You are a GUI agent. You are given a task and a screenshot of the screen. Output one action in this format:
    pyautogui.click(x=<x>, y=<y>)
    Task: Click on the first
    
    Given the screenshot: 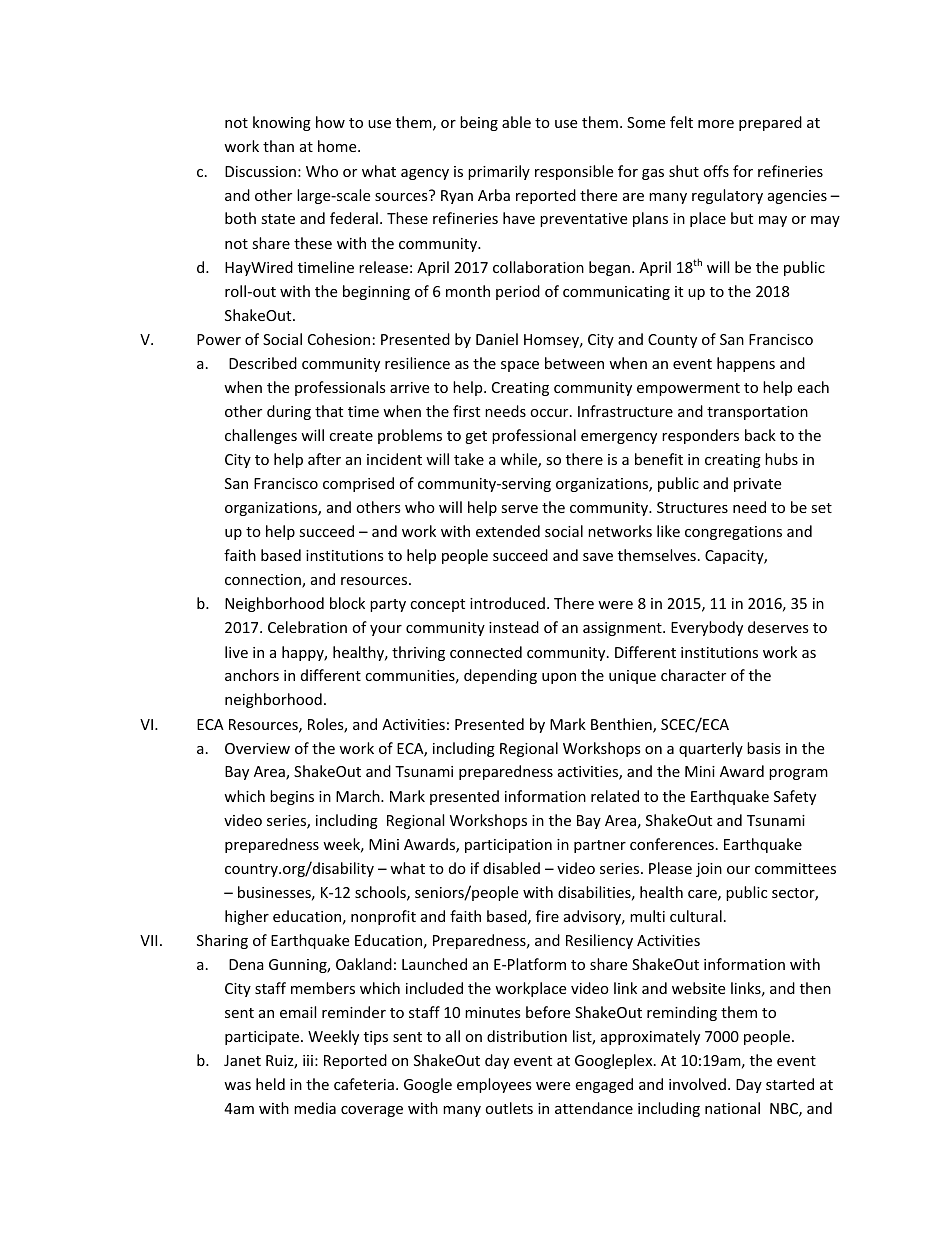 What is the action you would take?
    pyautogui.click(x=466, y=411)
